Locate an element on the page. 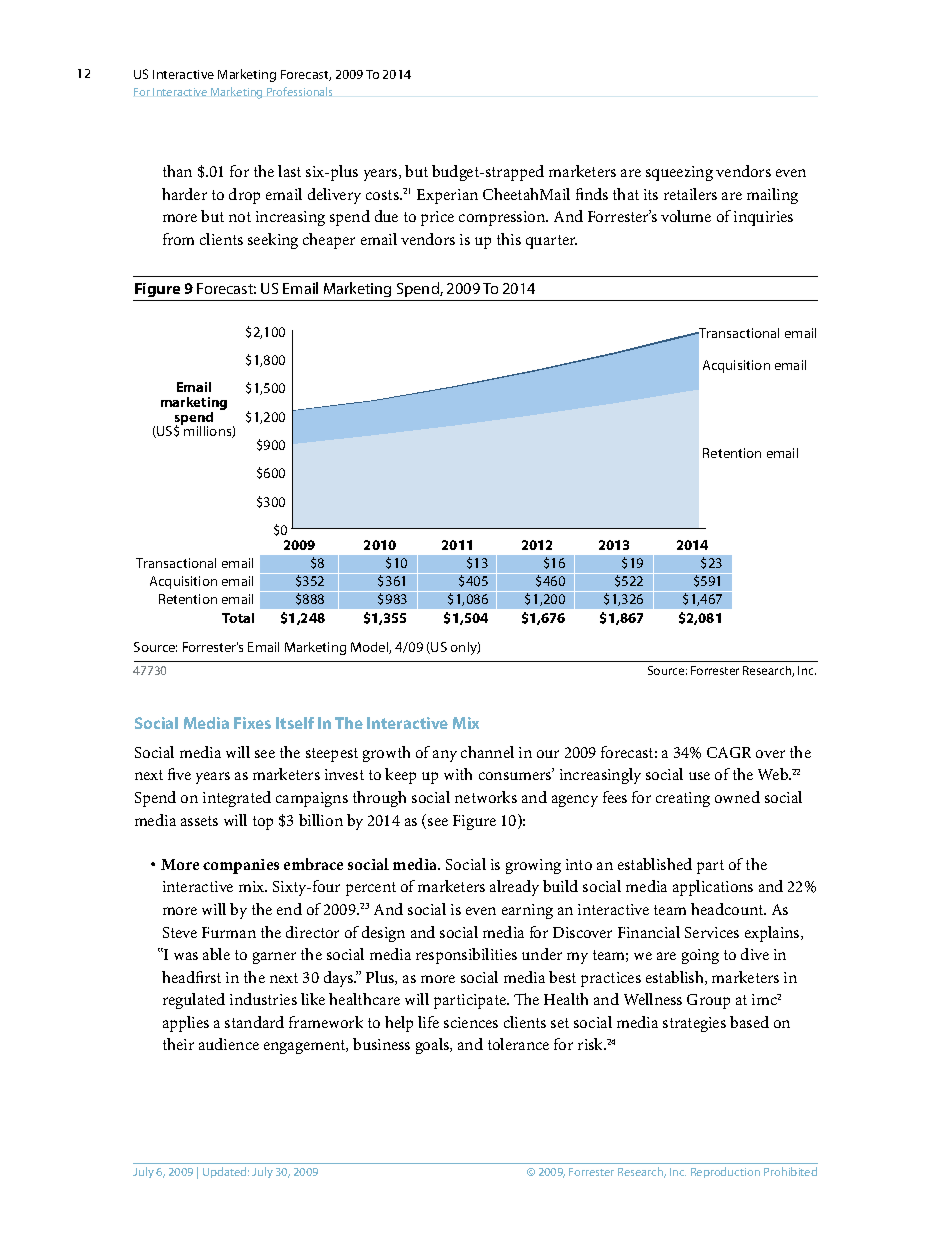  inquiries is located at coordinates (763, 218).
